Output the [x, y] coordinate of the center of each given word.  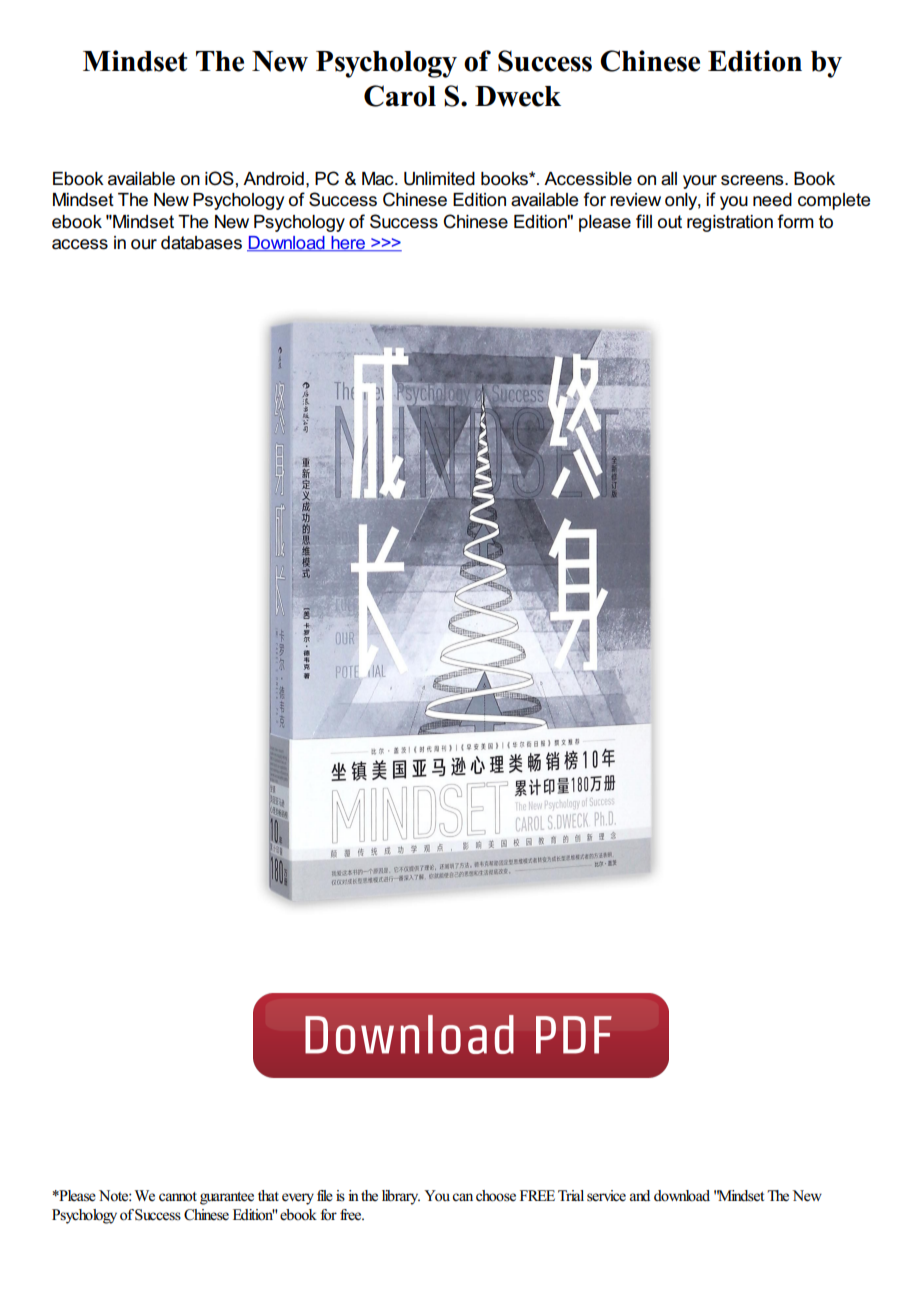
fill [644, 221]
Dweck [518, 96]
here [348, 244]
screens [753, 180]
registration [730, 223]
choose [496, 1196]
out [670, 222]
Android [273, 179]
